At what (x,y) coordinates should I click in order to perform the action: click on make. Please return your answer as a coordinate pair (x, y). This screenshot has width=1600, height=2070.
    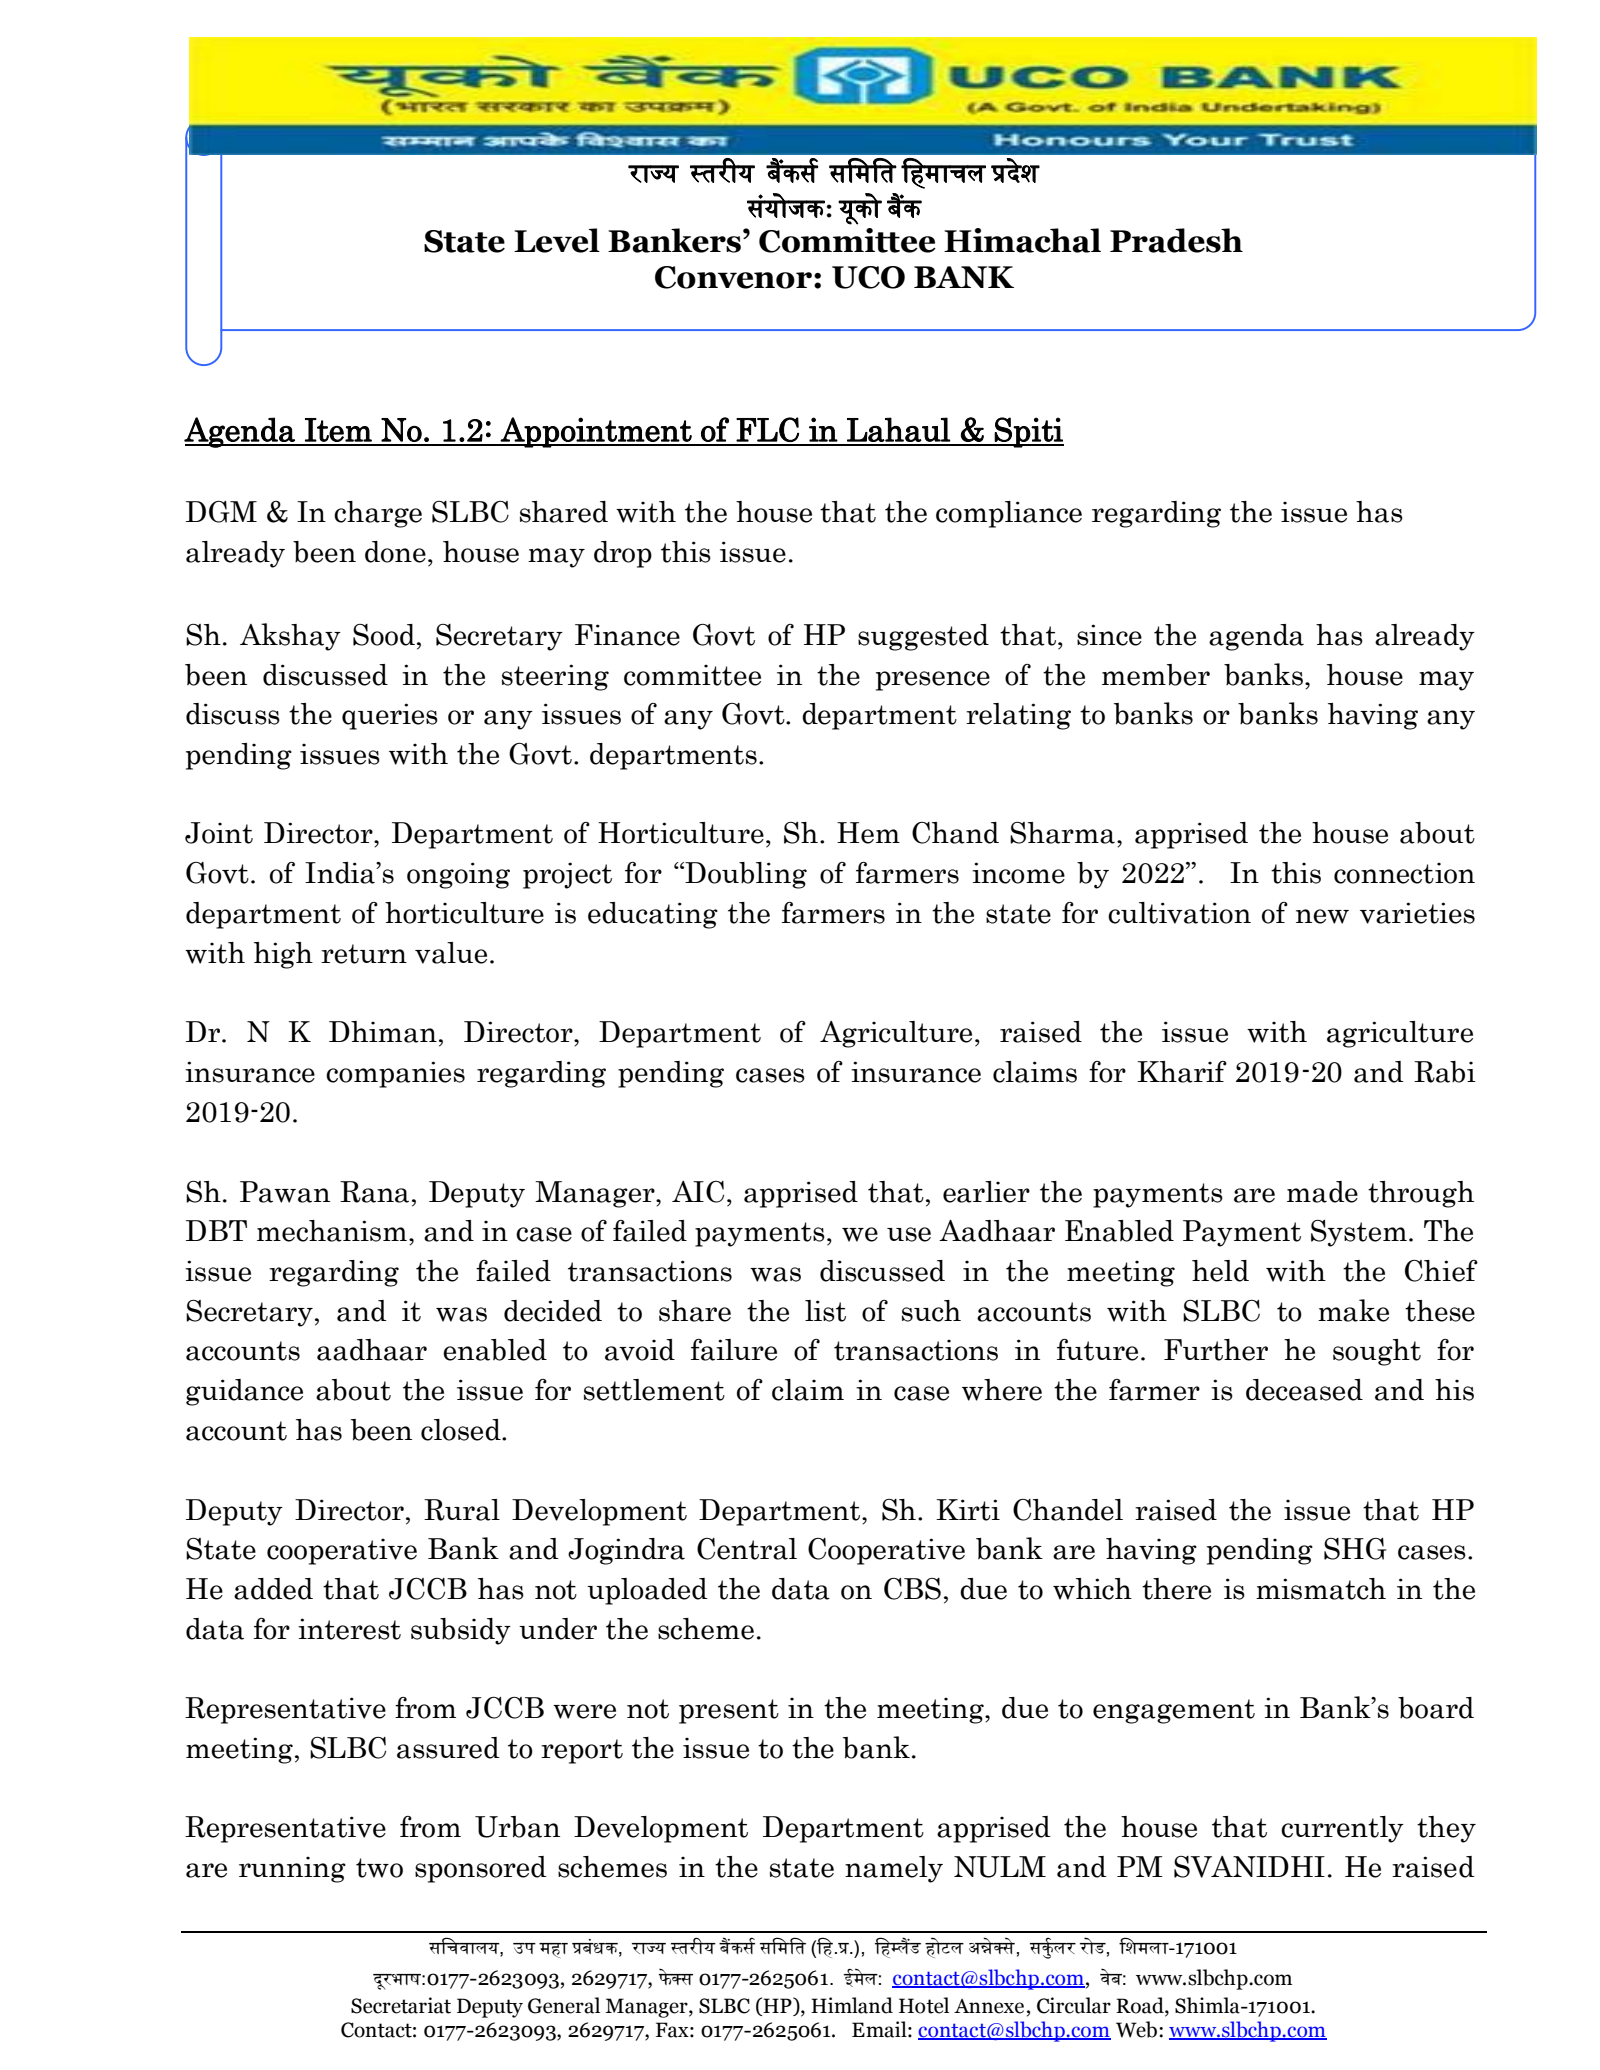
    Looking at the image, I should click on (1353, 1310).
